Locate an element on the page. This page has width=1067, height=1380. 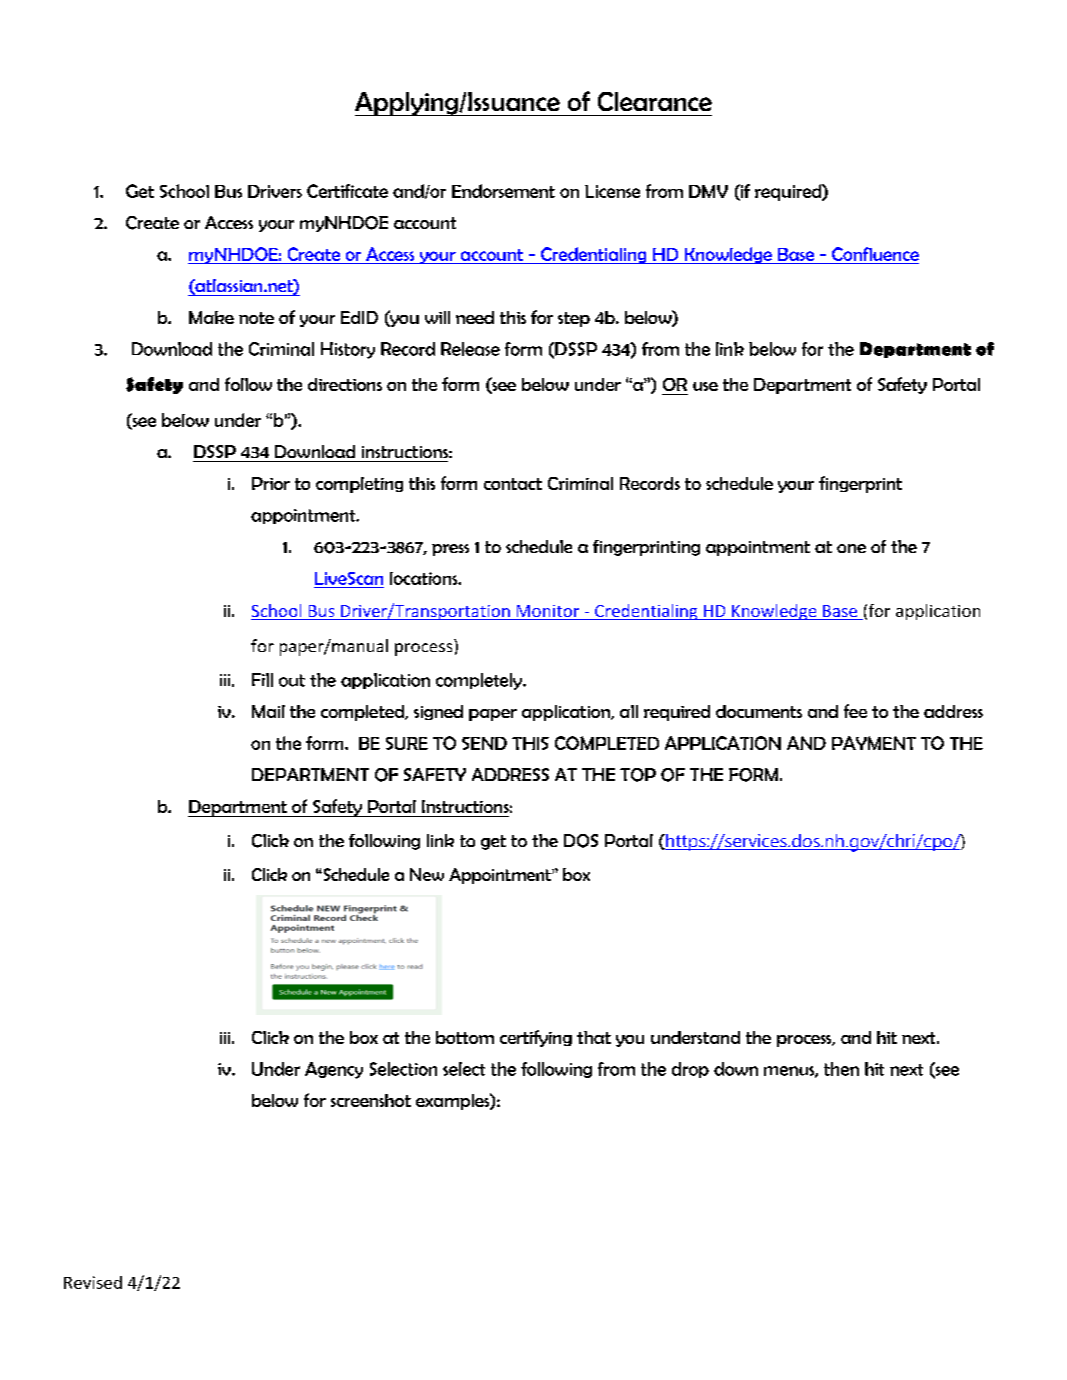
drop is located at coordinates (690, 1070).
